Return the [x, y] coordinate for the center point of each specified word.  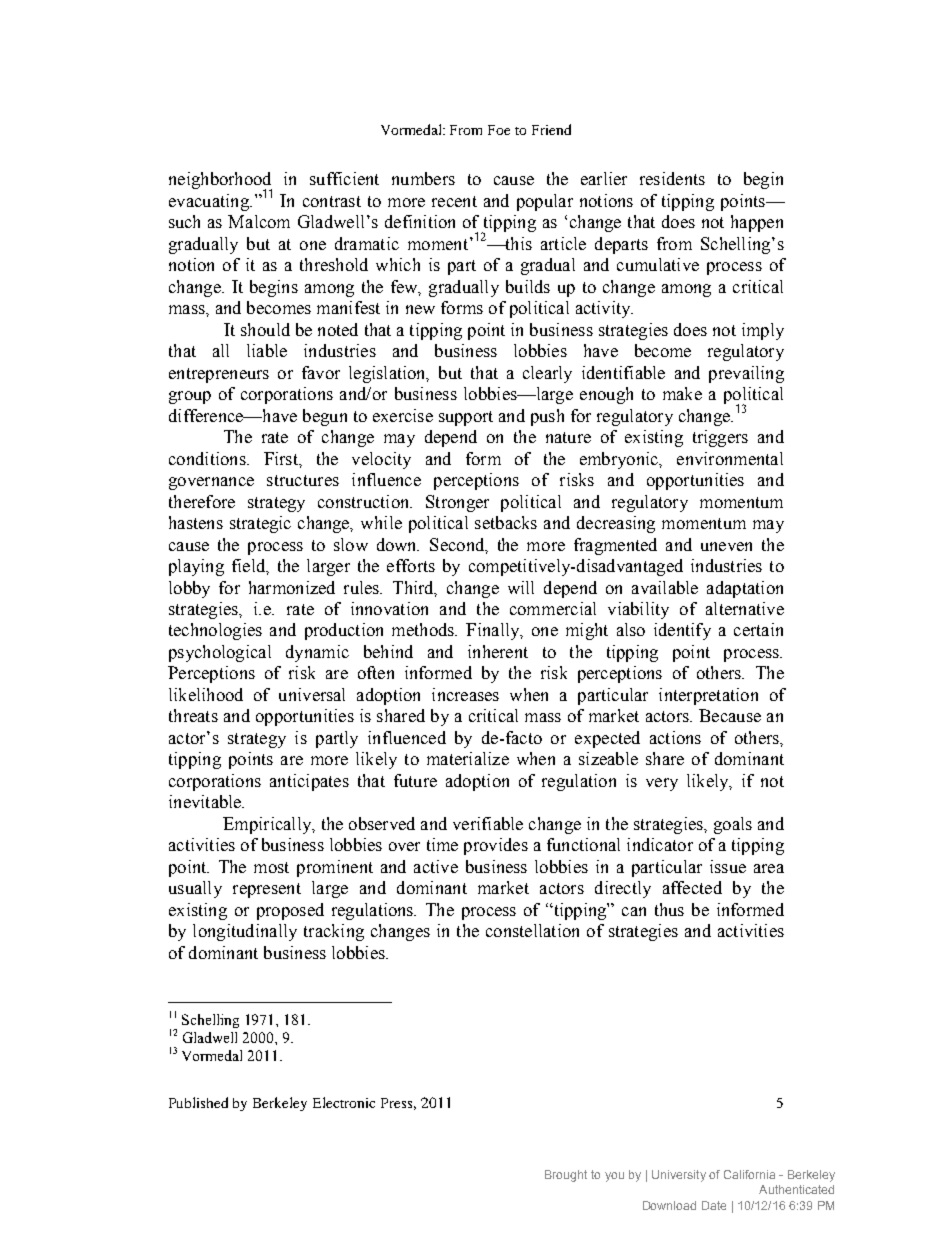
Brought [566, 1176]
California [749, 1174]
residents [672, 178]
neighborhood [220, 182]
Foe [499, 130]
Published [198, 1102]
